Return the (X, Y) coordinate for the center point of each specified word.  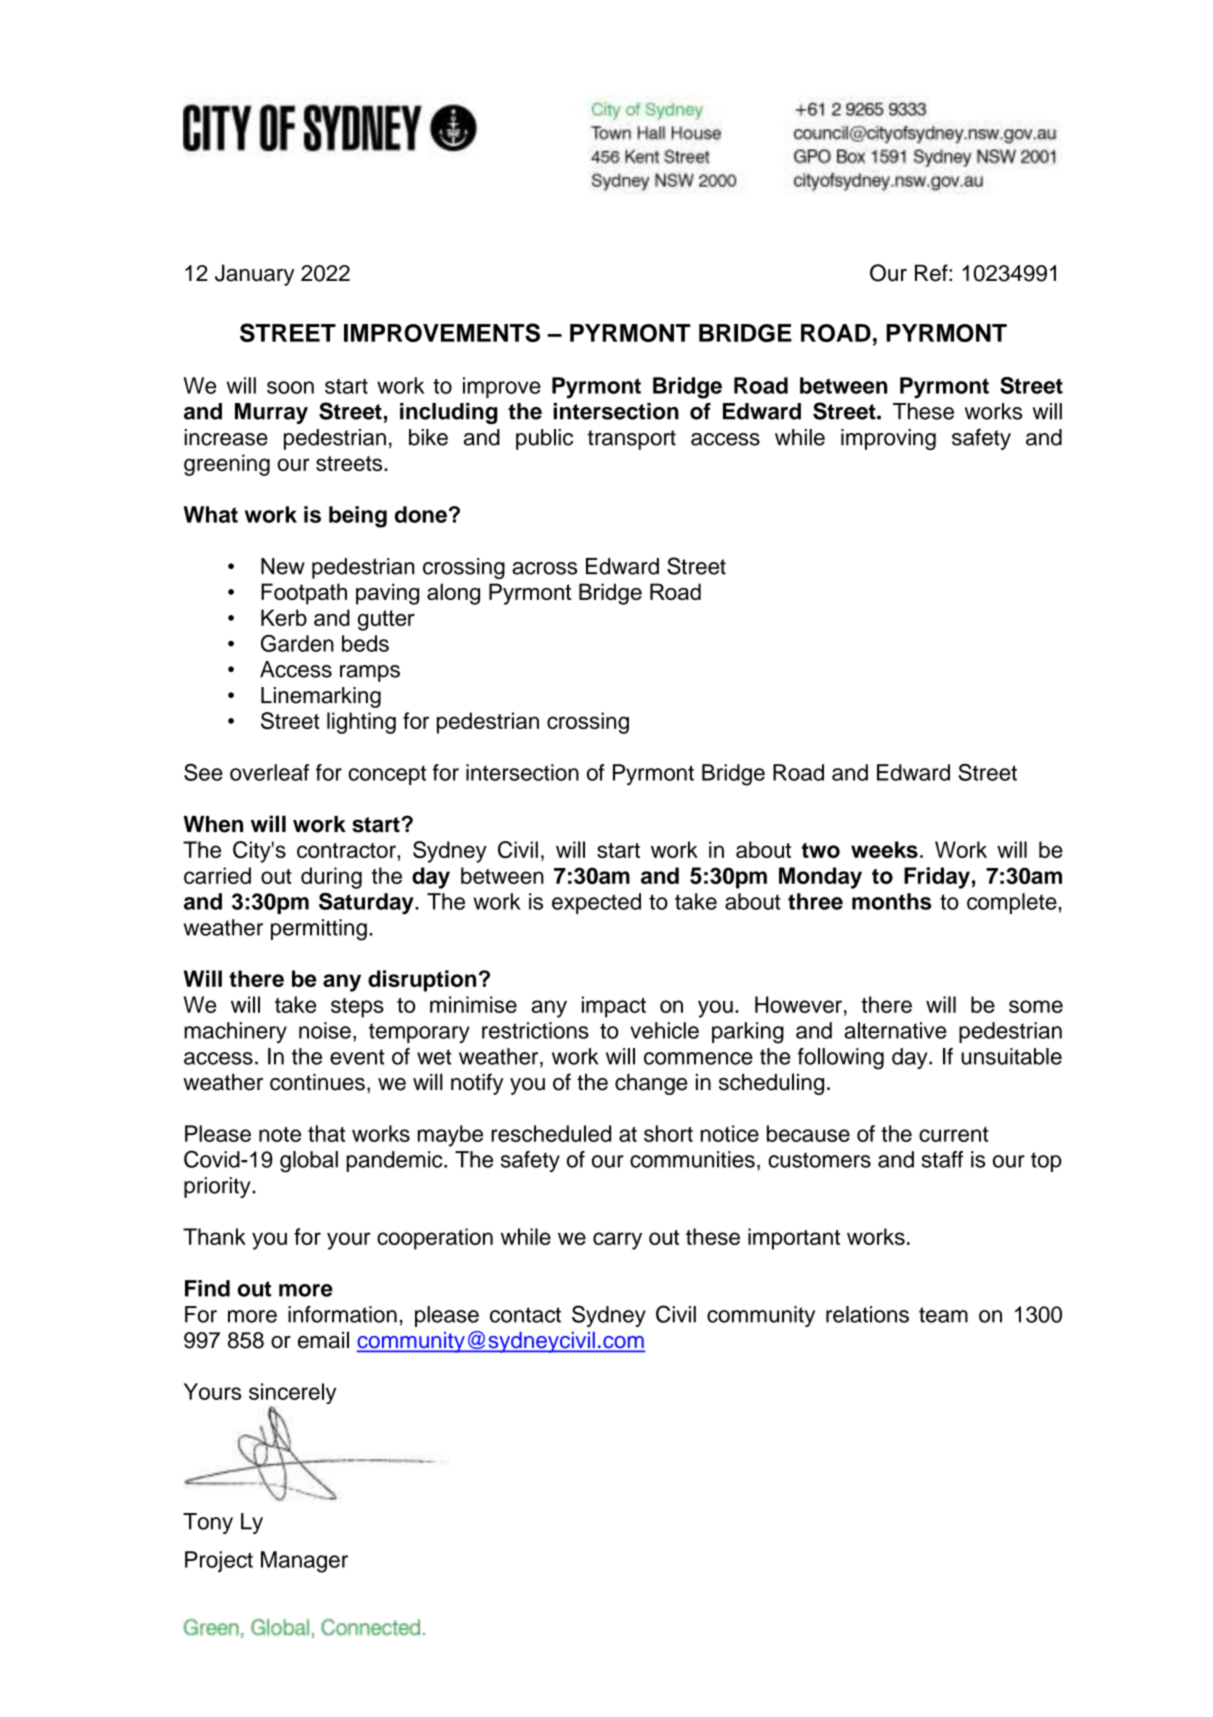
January (254, 275)
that (326, 1133)
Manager (304, 1562)
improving (888, 439)
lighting (361, 723)
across (544, 568)
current (953, 1134)
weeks (884, 849)
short (668, 1133)
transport (632, 440)
